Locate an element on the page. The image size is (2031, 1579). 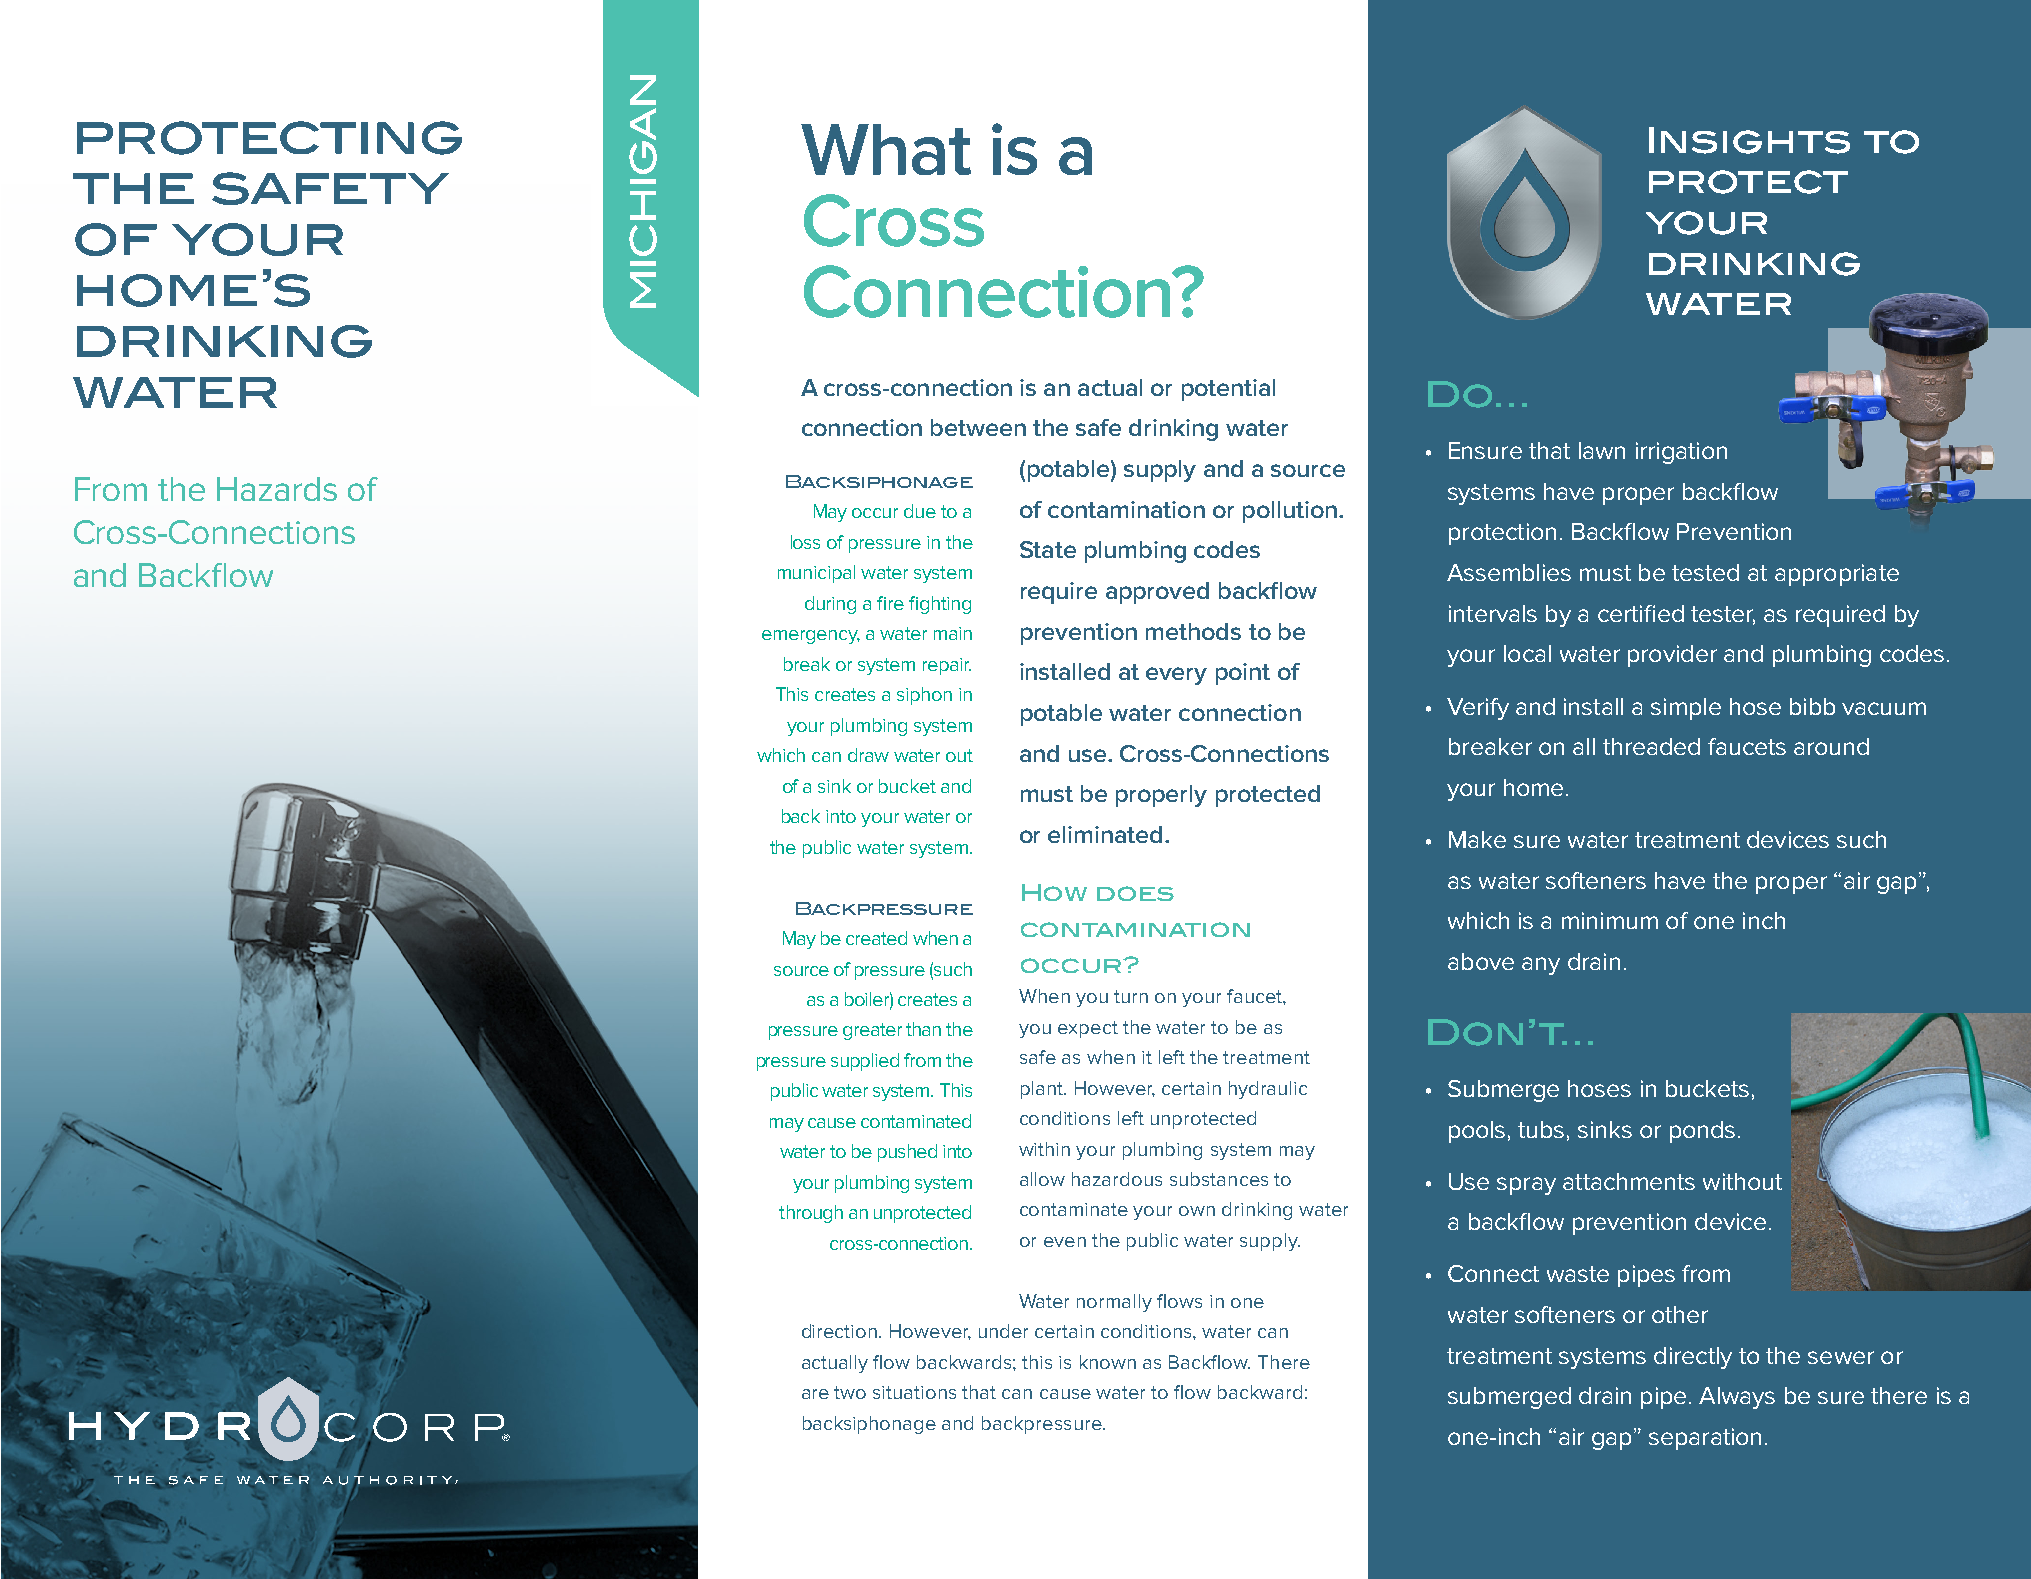
turn is located at coordinates (1131, 996).
